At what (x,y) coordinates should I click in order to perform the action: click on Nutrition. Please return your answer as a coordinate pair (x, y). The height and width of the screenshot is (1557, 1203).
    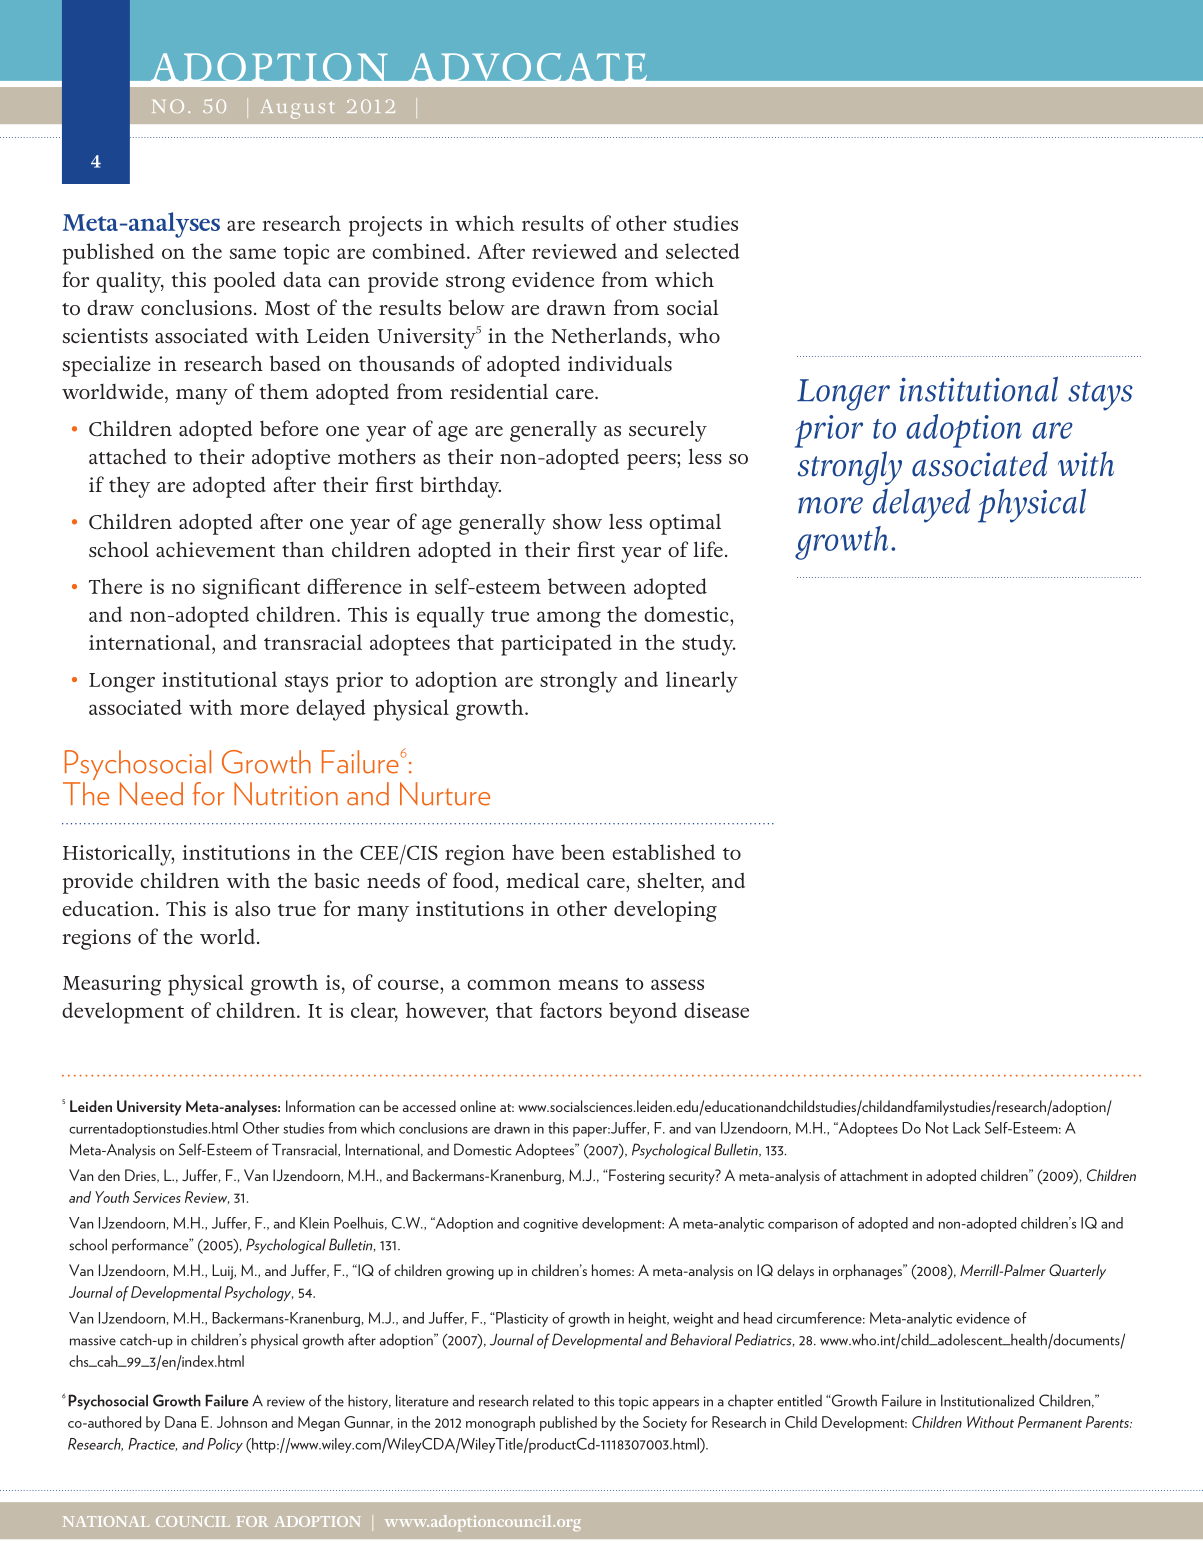
    Looking at the image, I should click on (286, 794).
